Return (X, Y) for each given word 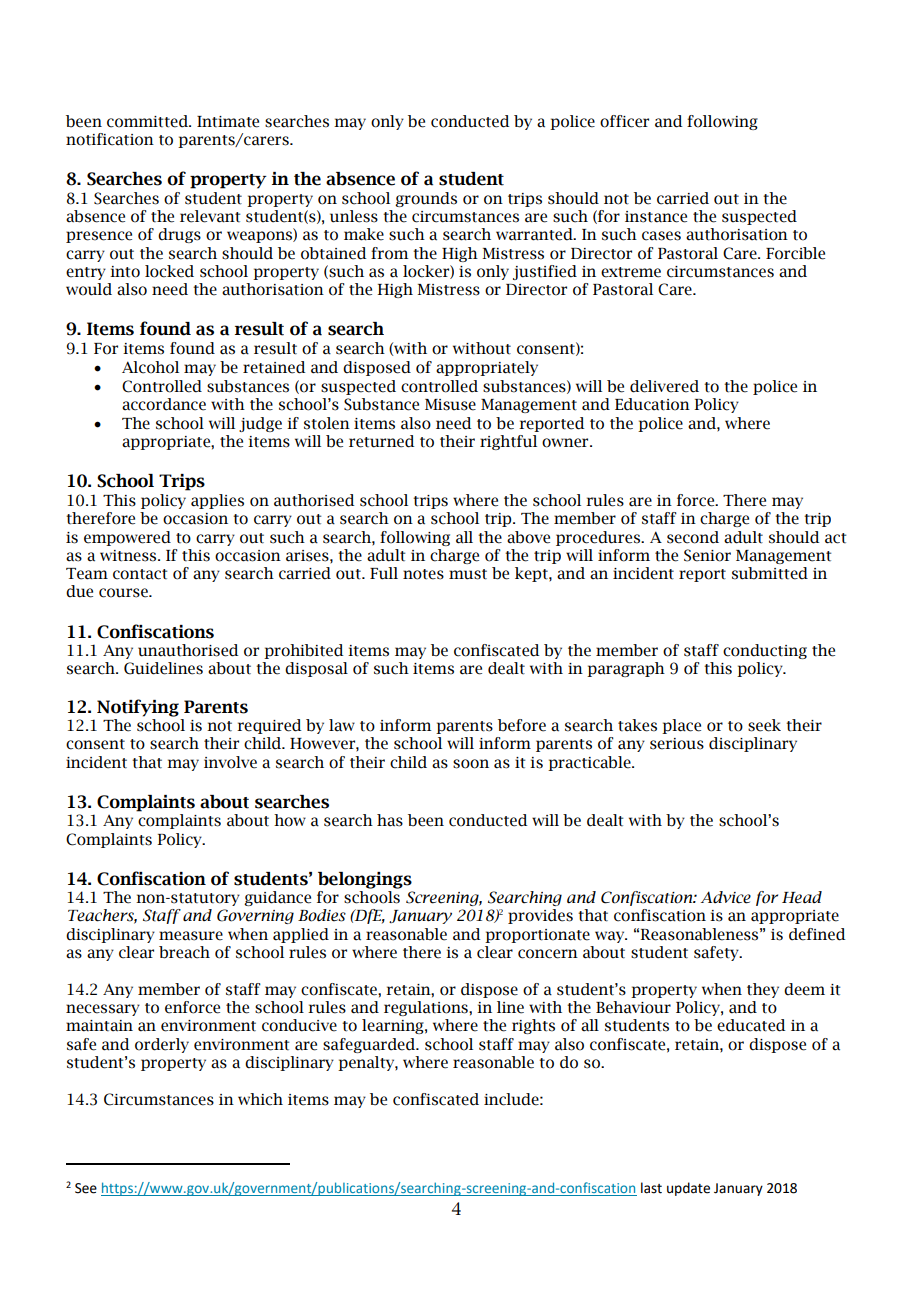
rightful (508, 442)
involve (230, 762)
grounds (426, 199)
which (260, 1099)
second (693, 537)
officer (624, 121)
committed (149, 121)
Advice (726, 897)
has (390, 820)
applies (217, 501)
